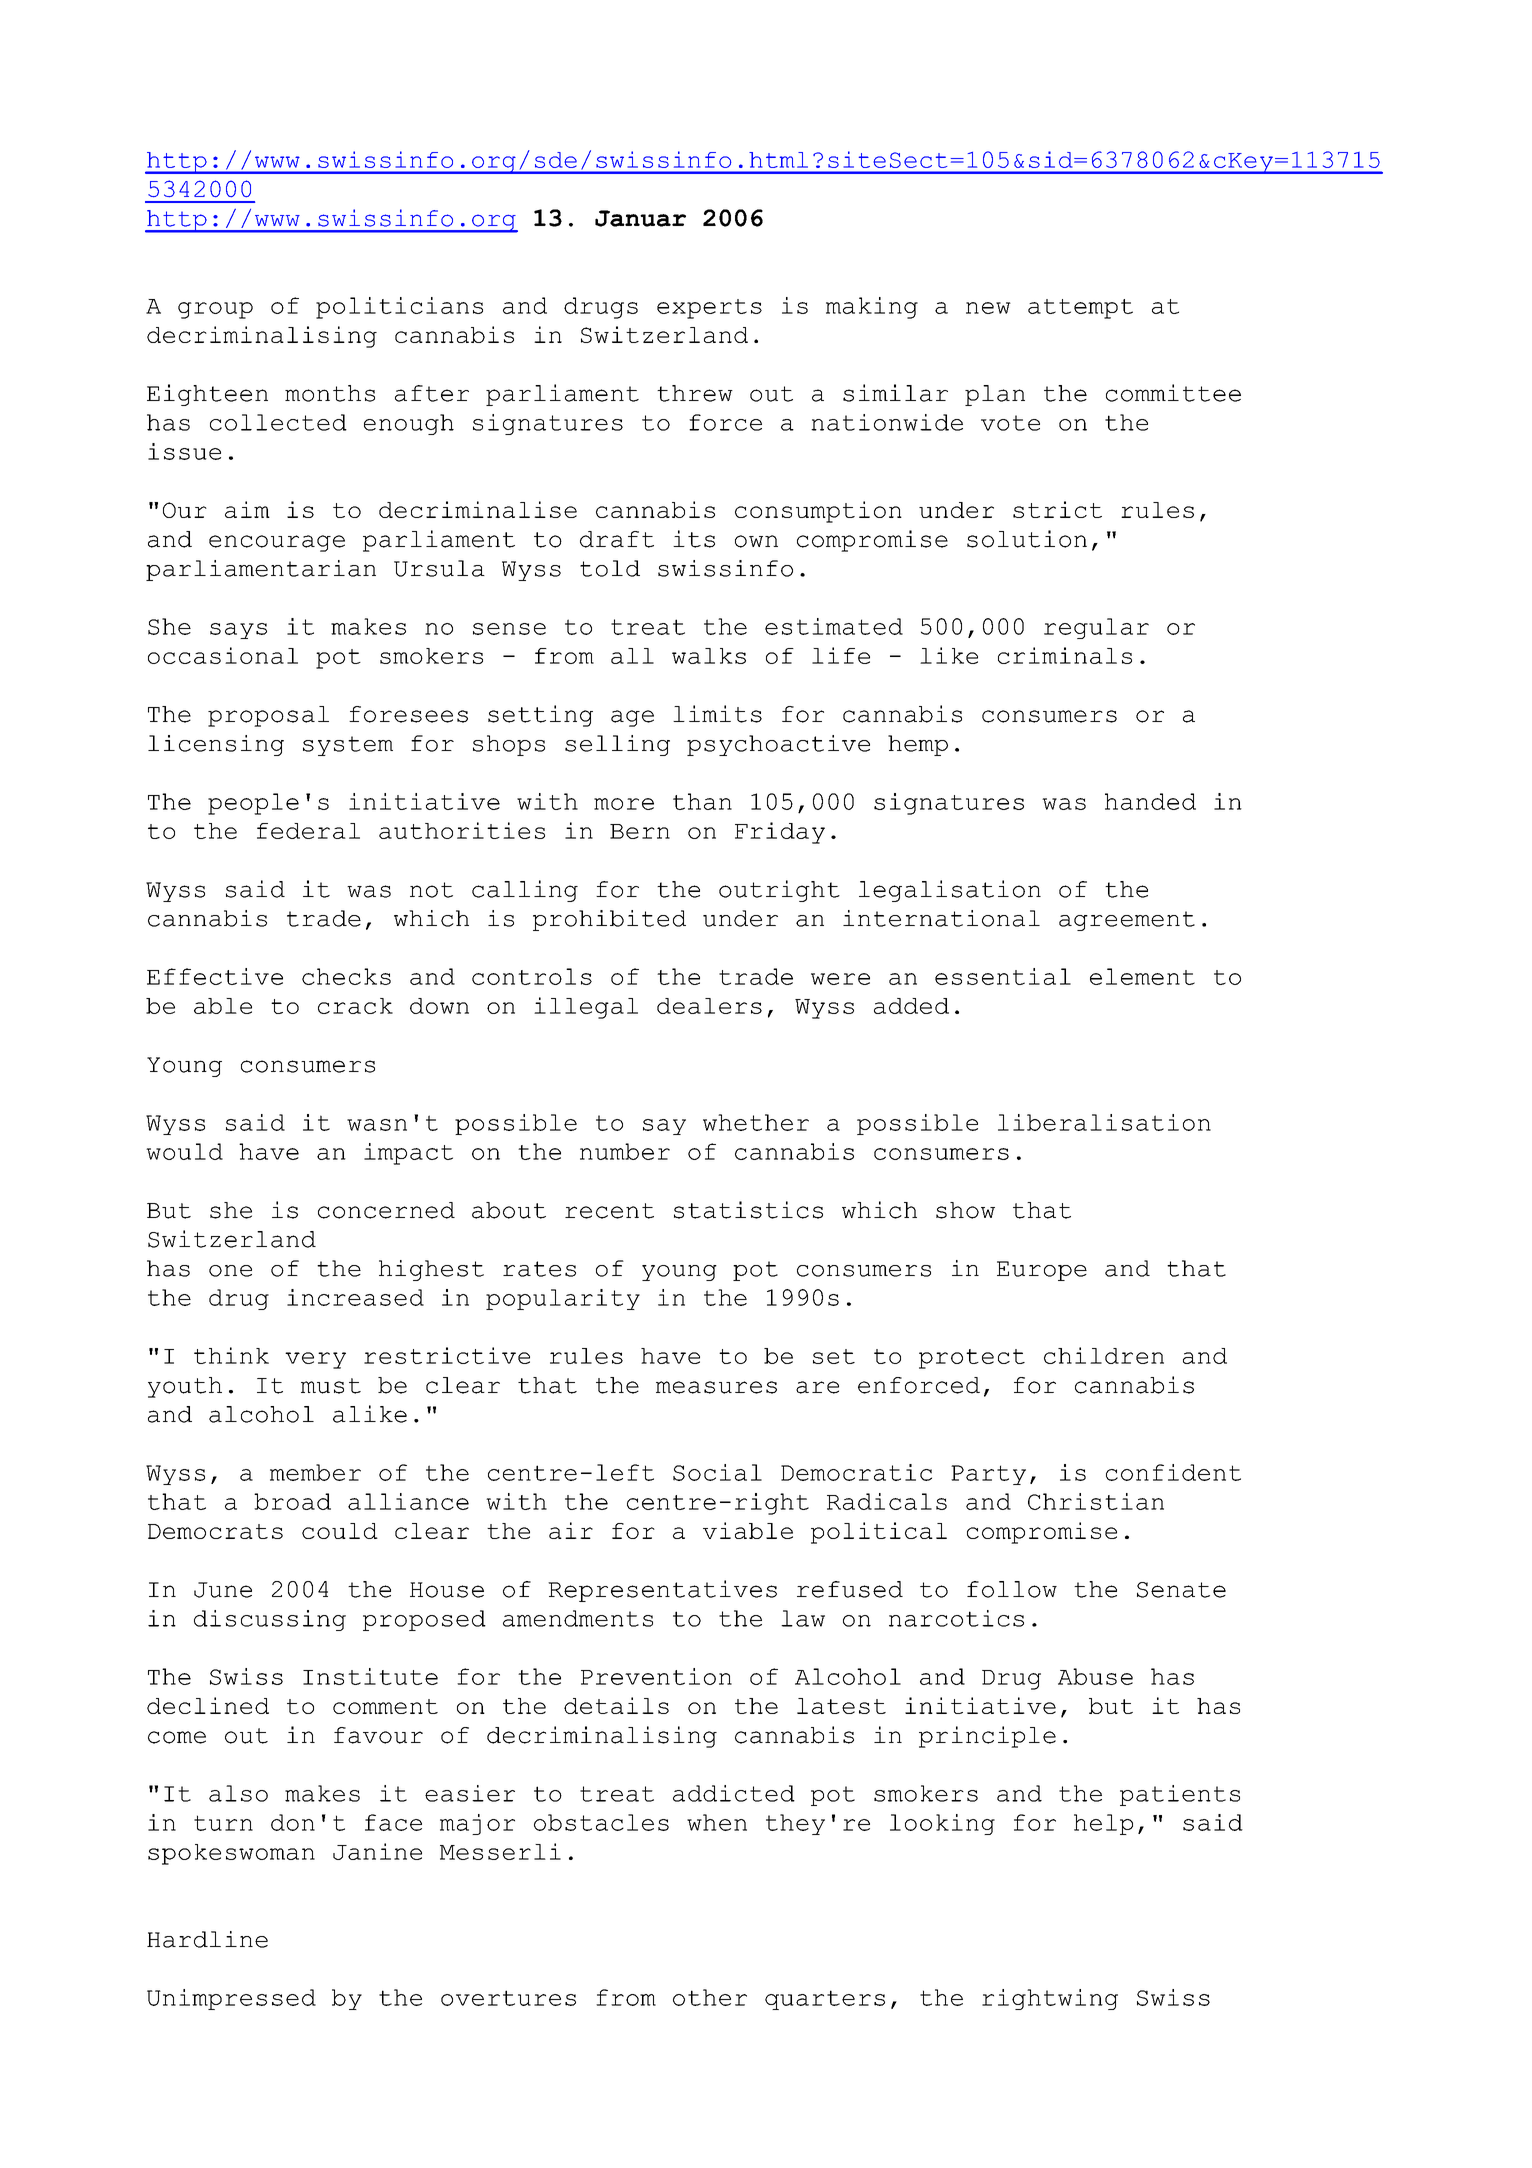  Describe the element at coordinates (408, 1154) in the image. I see `impact` at that location.
